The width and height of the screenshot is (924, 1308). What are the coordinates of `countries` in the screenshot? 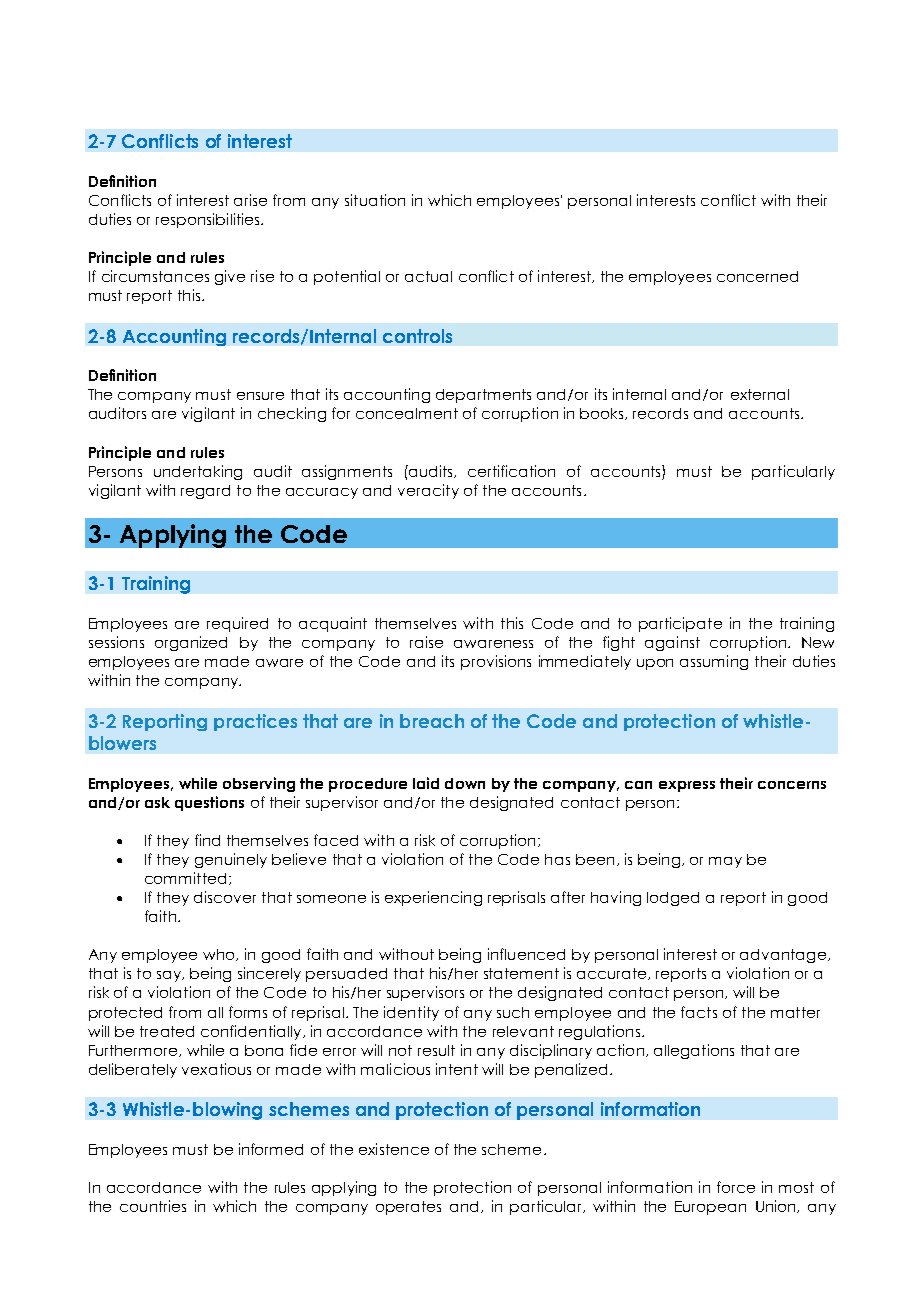 It's located at (153, 1206).
